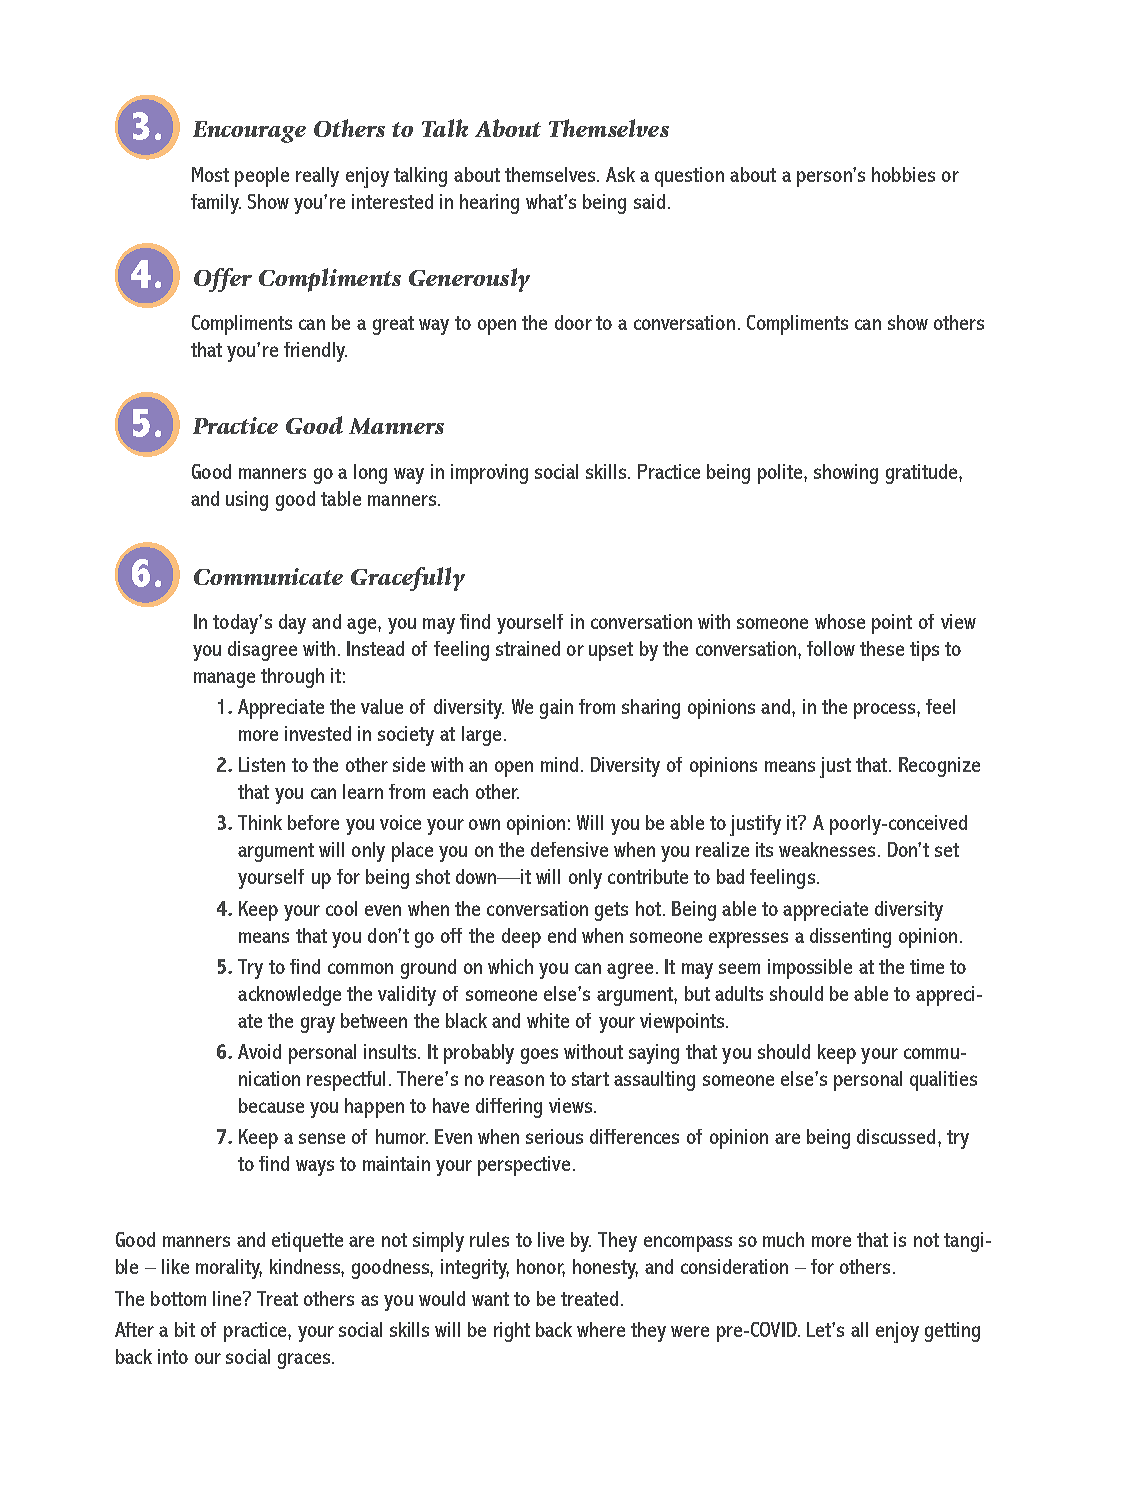  I want to click on defensive, so click(569, 849).
